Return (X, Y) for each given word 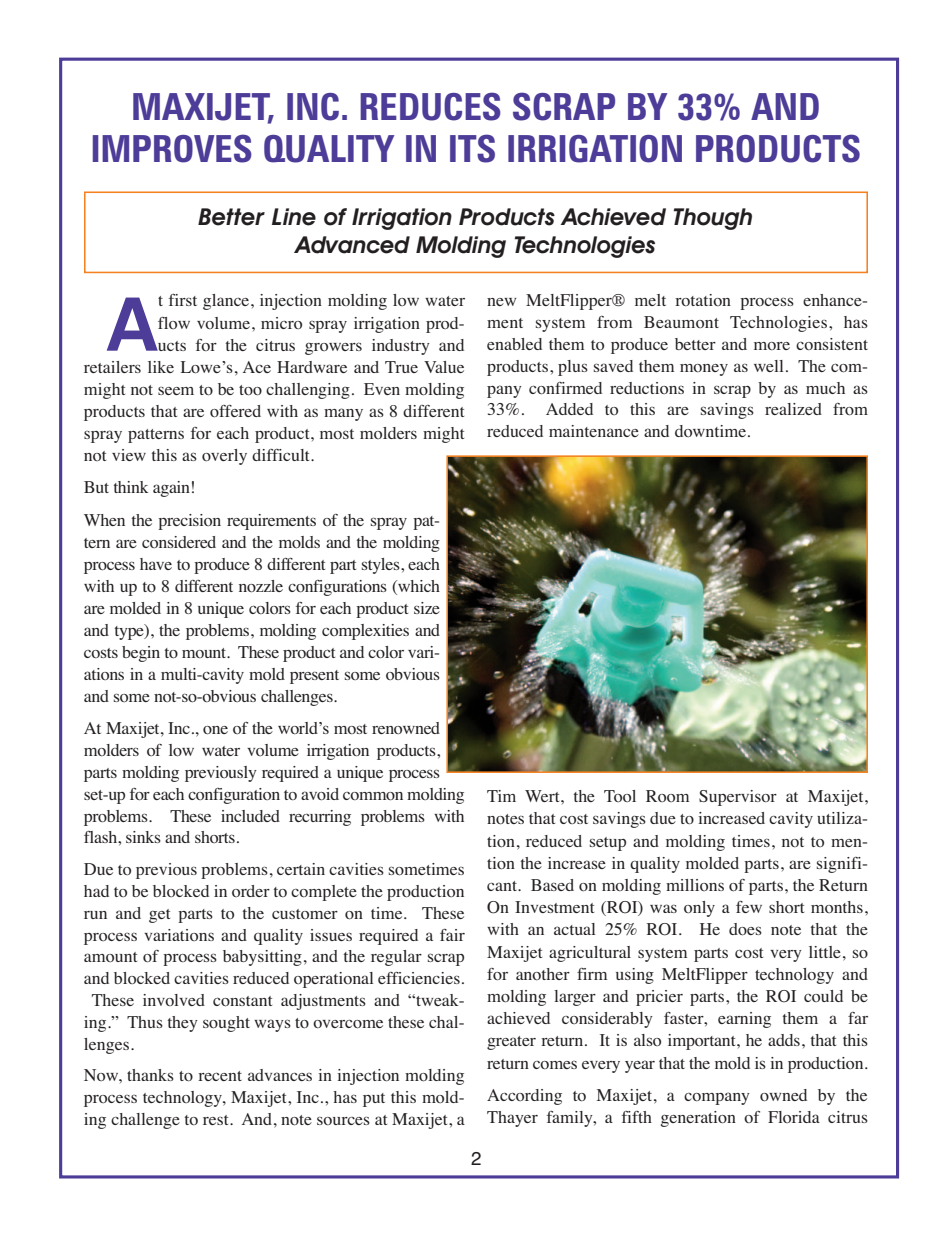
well (768, 366)
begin (141, 654)
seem (176, 391)
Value (444, 367)
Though (712, 219)
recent (220, 1076)
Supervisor (738, 798)
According (524, 1097)
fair (452, 935)
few (749, 907)
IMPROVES (172, 148)
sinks (143, 837)
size (427, 608)
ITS (472, 148)
